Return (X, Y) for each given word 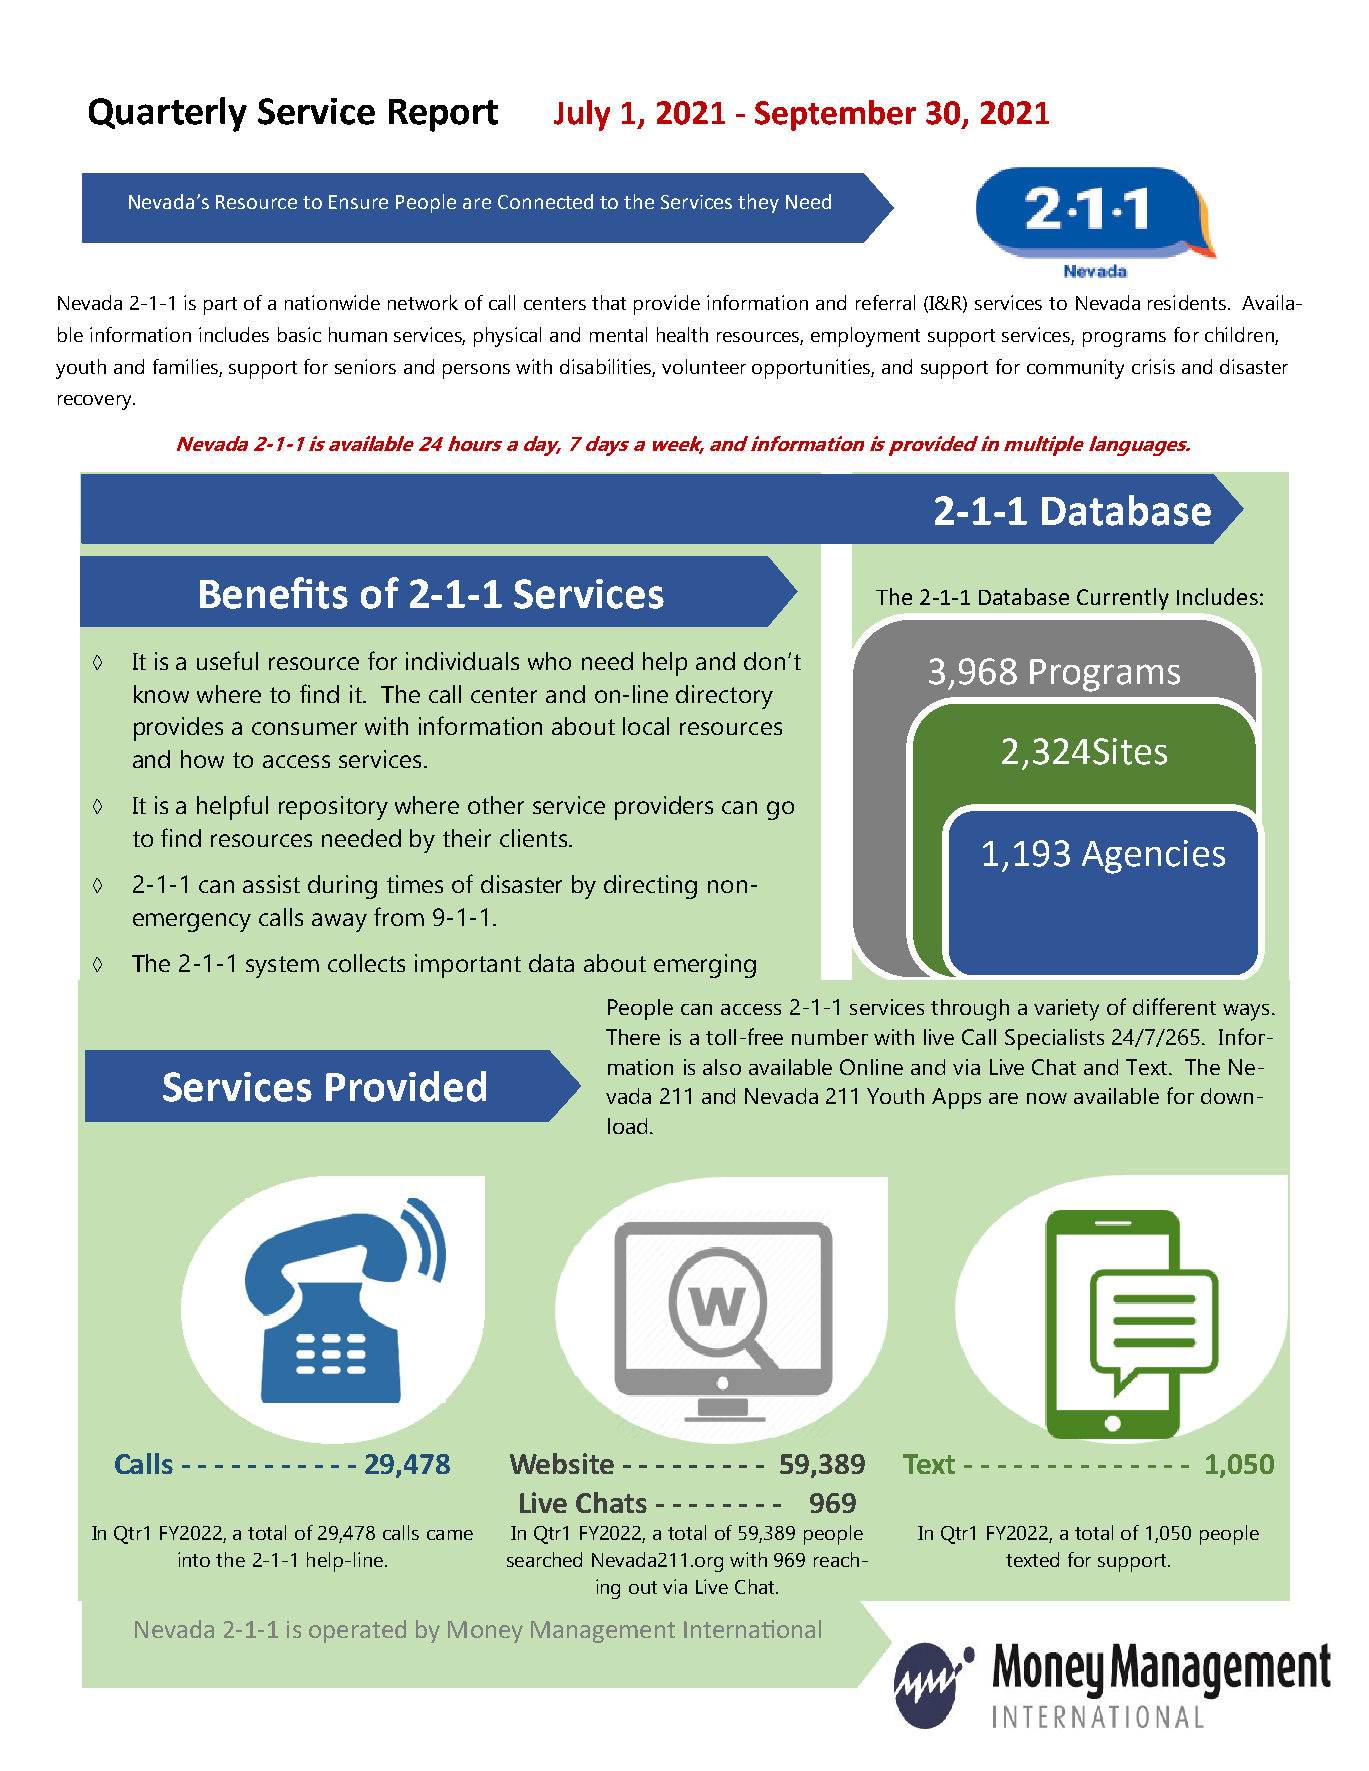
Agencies (1153, 857)
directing (650, 887)
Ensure (358, 202)
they (758, 203)
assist (271, 884)
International (752, 1629)
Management (603, 1632)
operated (357, 1631)
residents (1188, 302)
